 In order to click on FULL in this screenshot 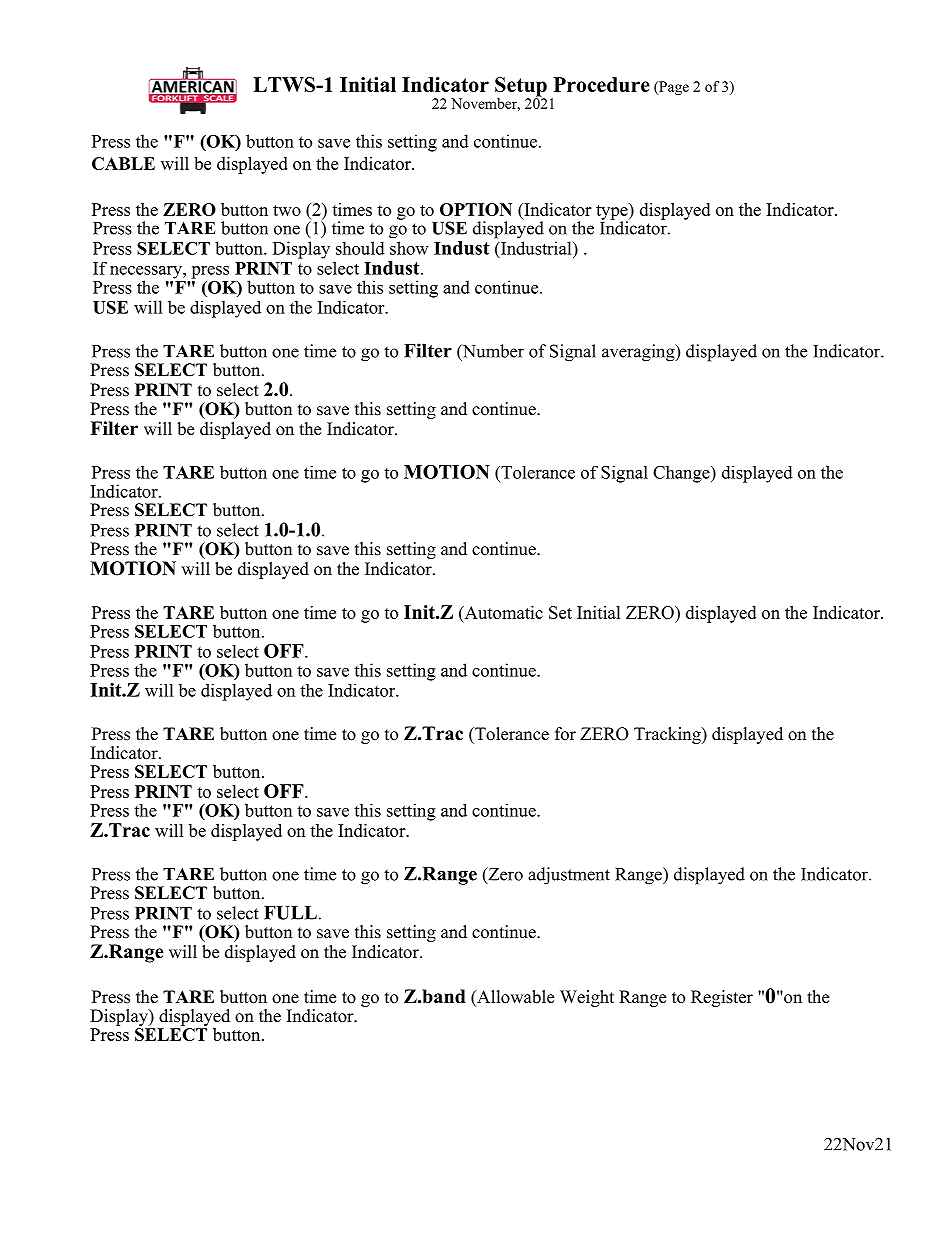, I will do `click(290, 913)`.
